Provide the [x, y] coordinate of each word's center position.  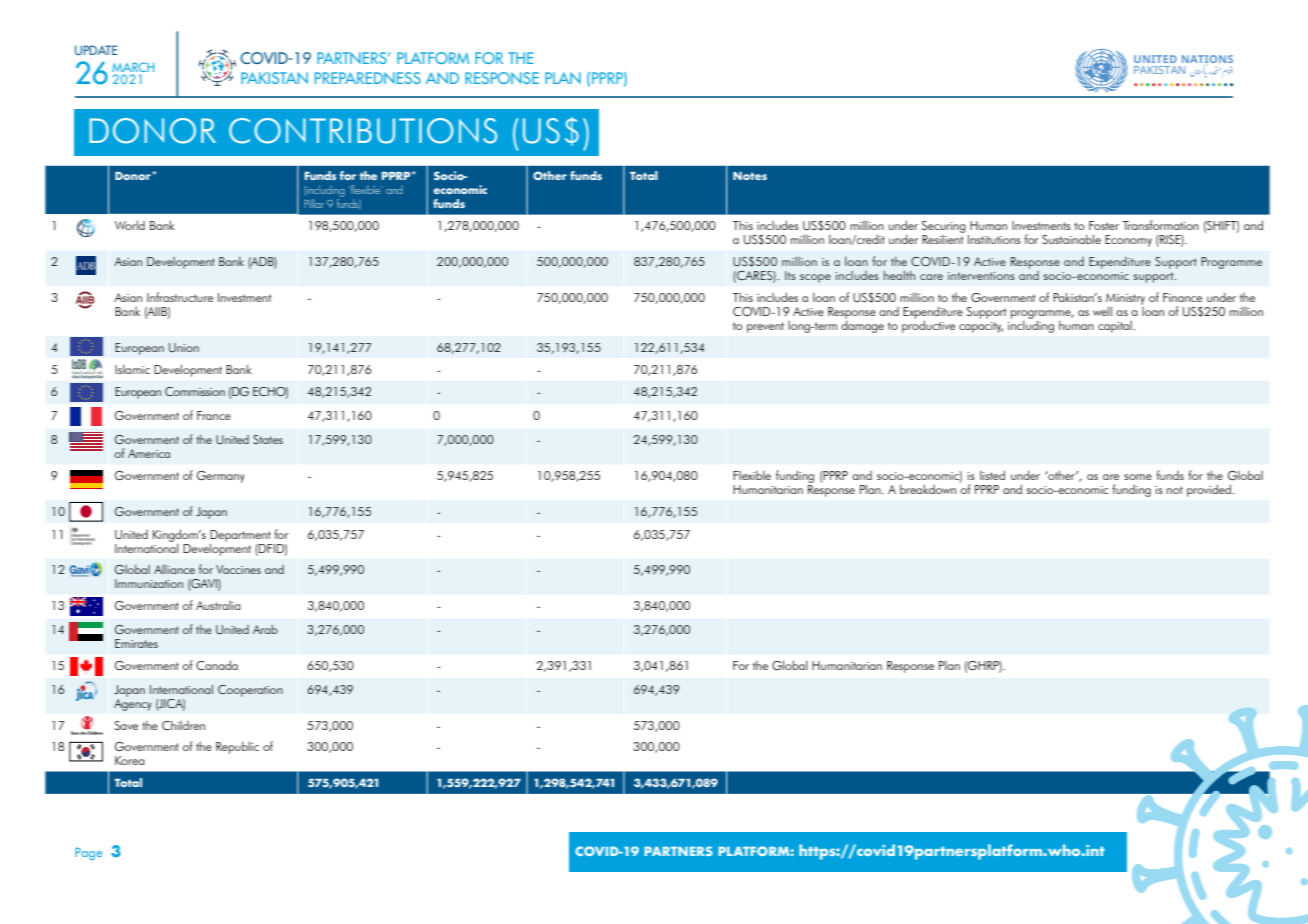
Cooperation [250, 691]
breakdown [928, 489]
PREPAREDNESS [368, 78]
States [268, 439]
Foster [1104, 225]
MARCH [133, 68]
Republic [237, 747]
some [1138, 477]
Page [88, 853]
